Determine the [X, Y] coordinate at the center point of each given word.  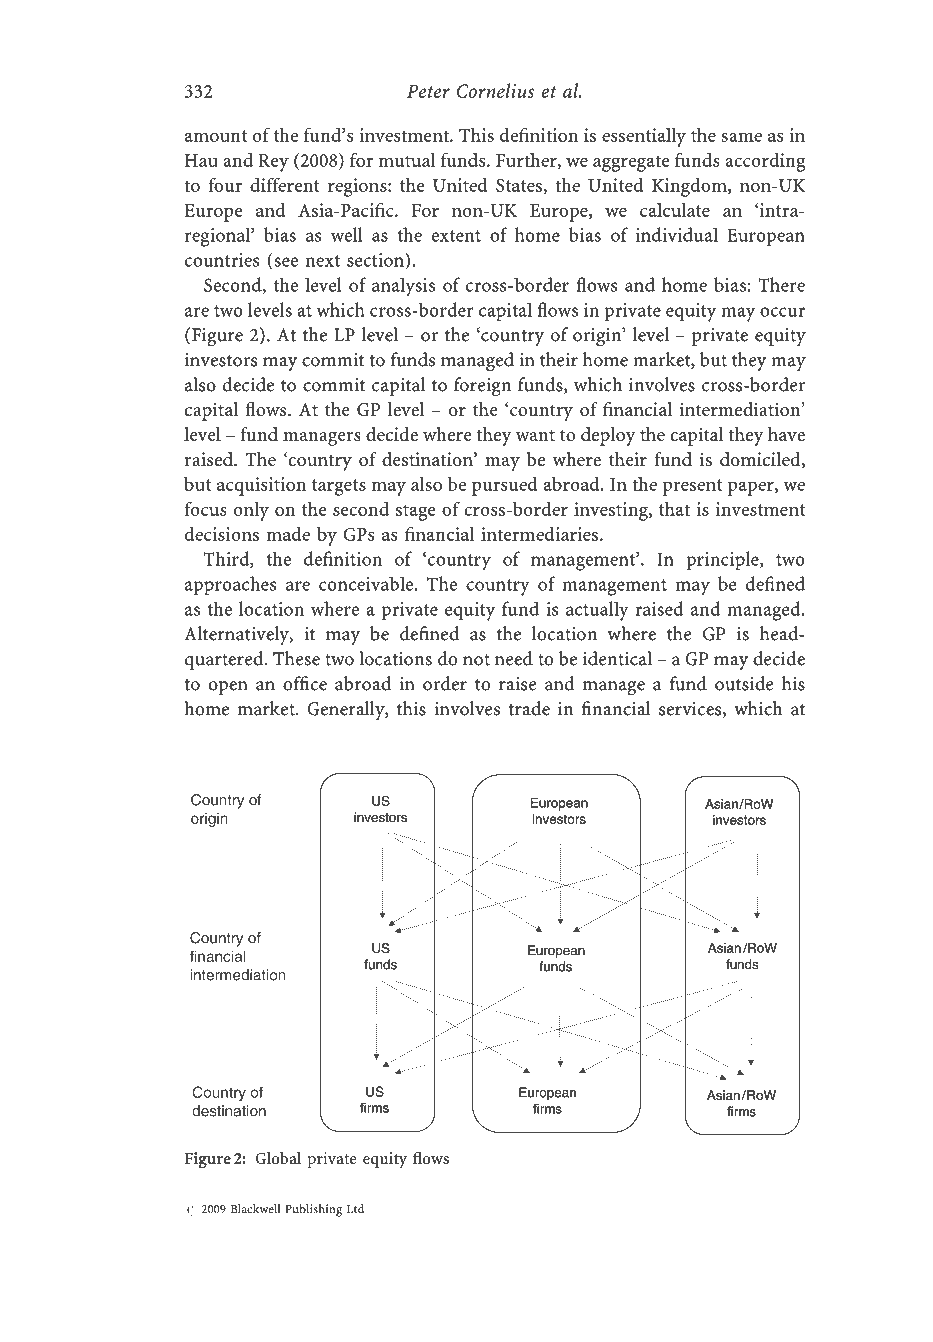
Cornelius [495, 90]
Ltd [355, 1209]
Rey [273, 163]
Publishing [313, 1210]
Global [278, 1157]
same [741, 137]
